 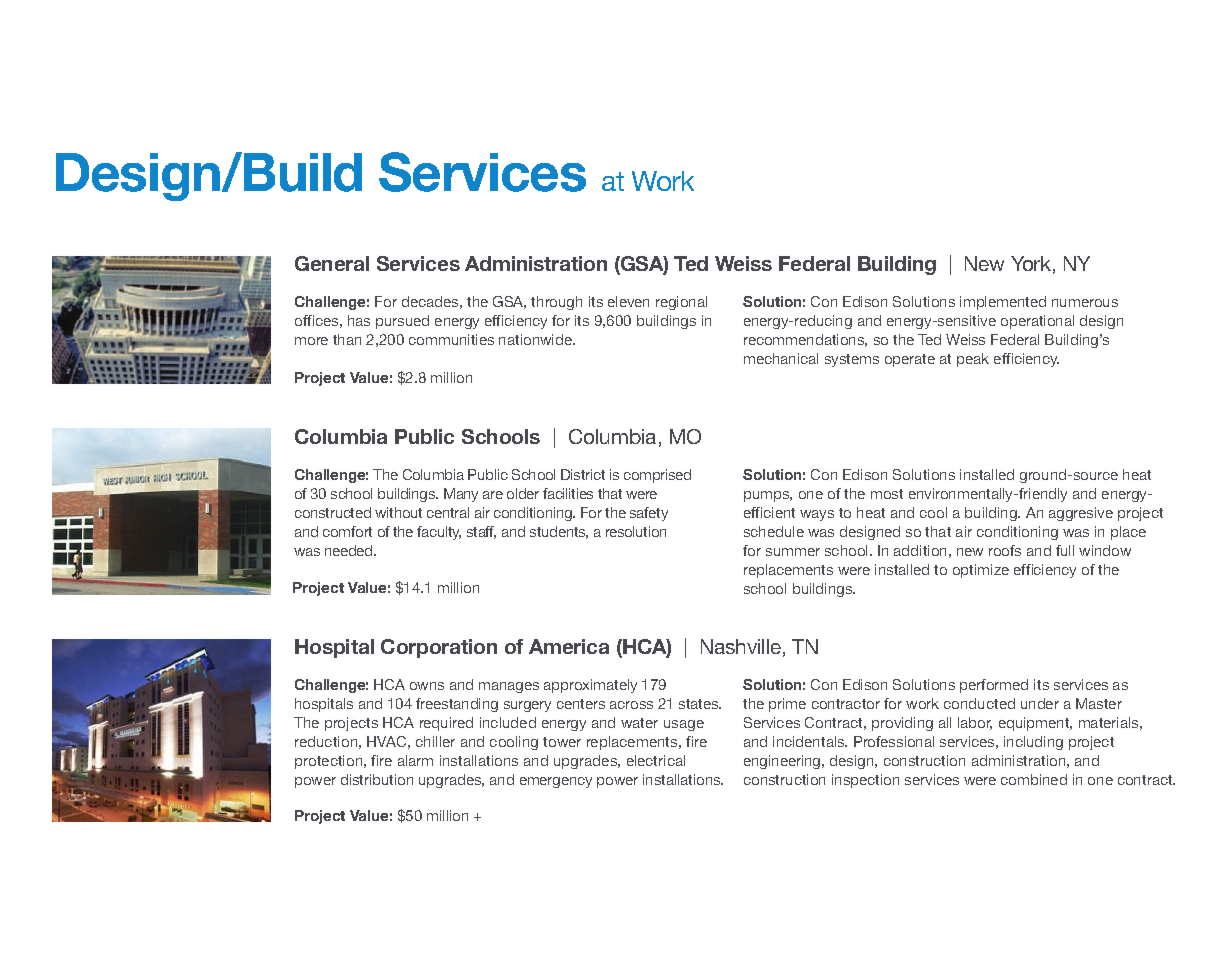 What do you see at coordinates (781, 358) in the screenshot?
I see `mechanical` at bounding box center [781, 358].
